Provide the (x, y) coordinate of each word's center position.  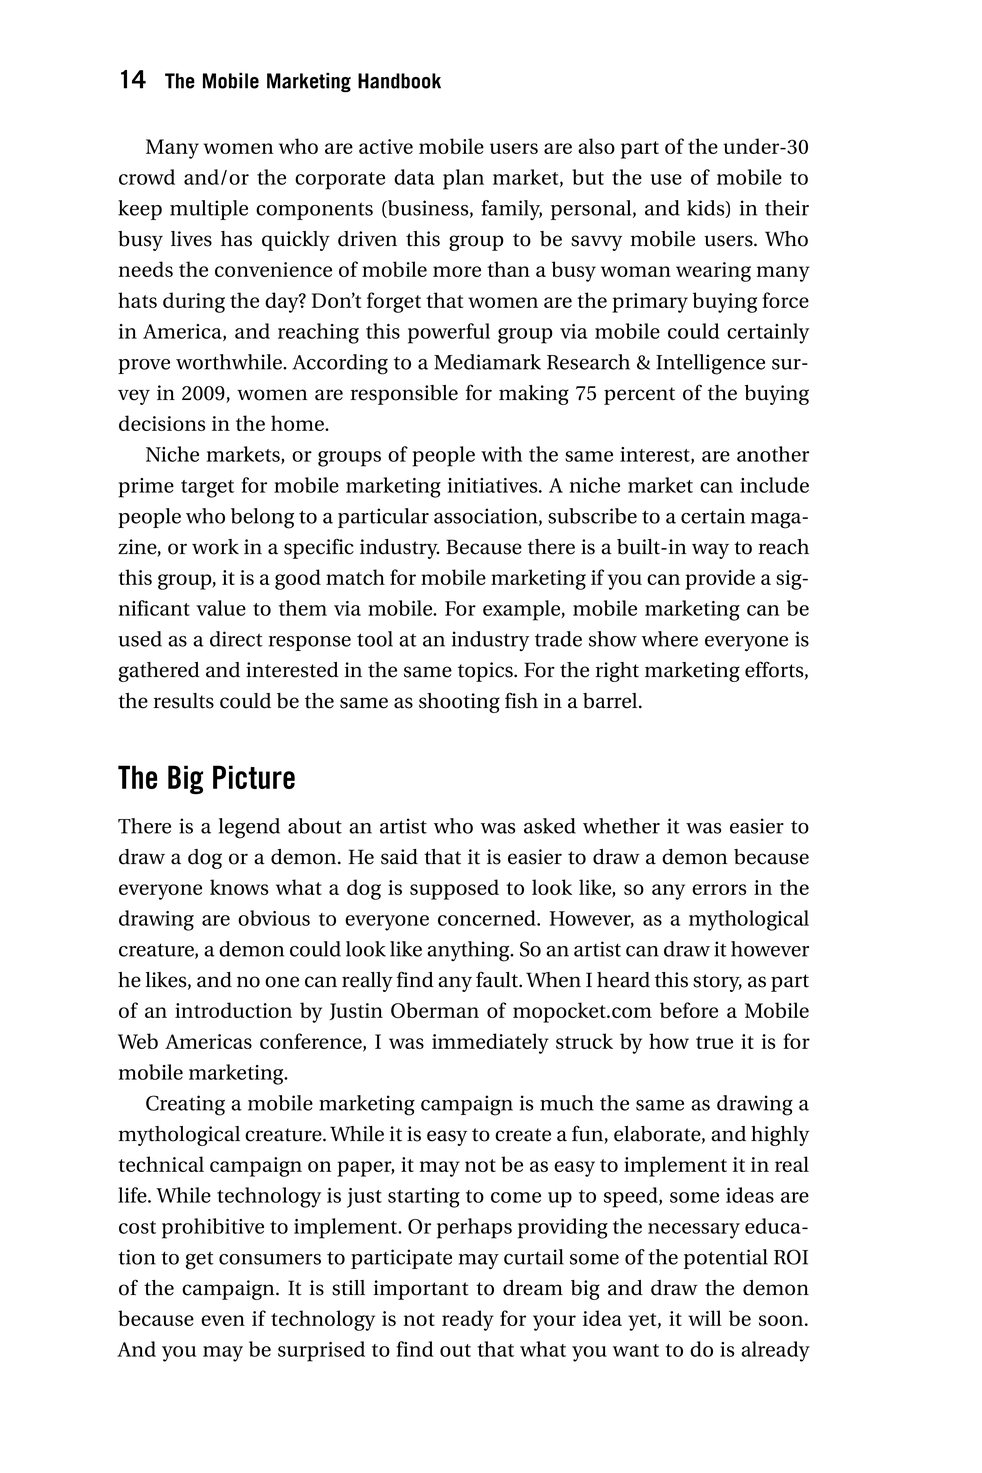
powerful (449, 333)
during (194, 302)
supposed (454, 889)
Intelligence (710, 364)
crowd (147, 177)
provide (720, 579)
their (787, 208)
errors (719, 889)
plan (463, 179)
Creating (185, 1105)
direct (236, 639)
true (714, 1042)
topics (486, 672)
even (223, 1320)
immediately (490, 1043)
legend (249, 828)
